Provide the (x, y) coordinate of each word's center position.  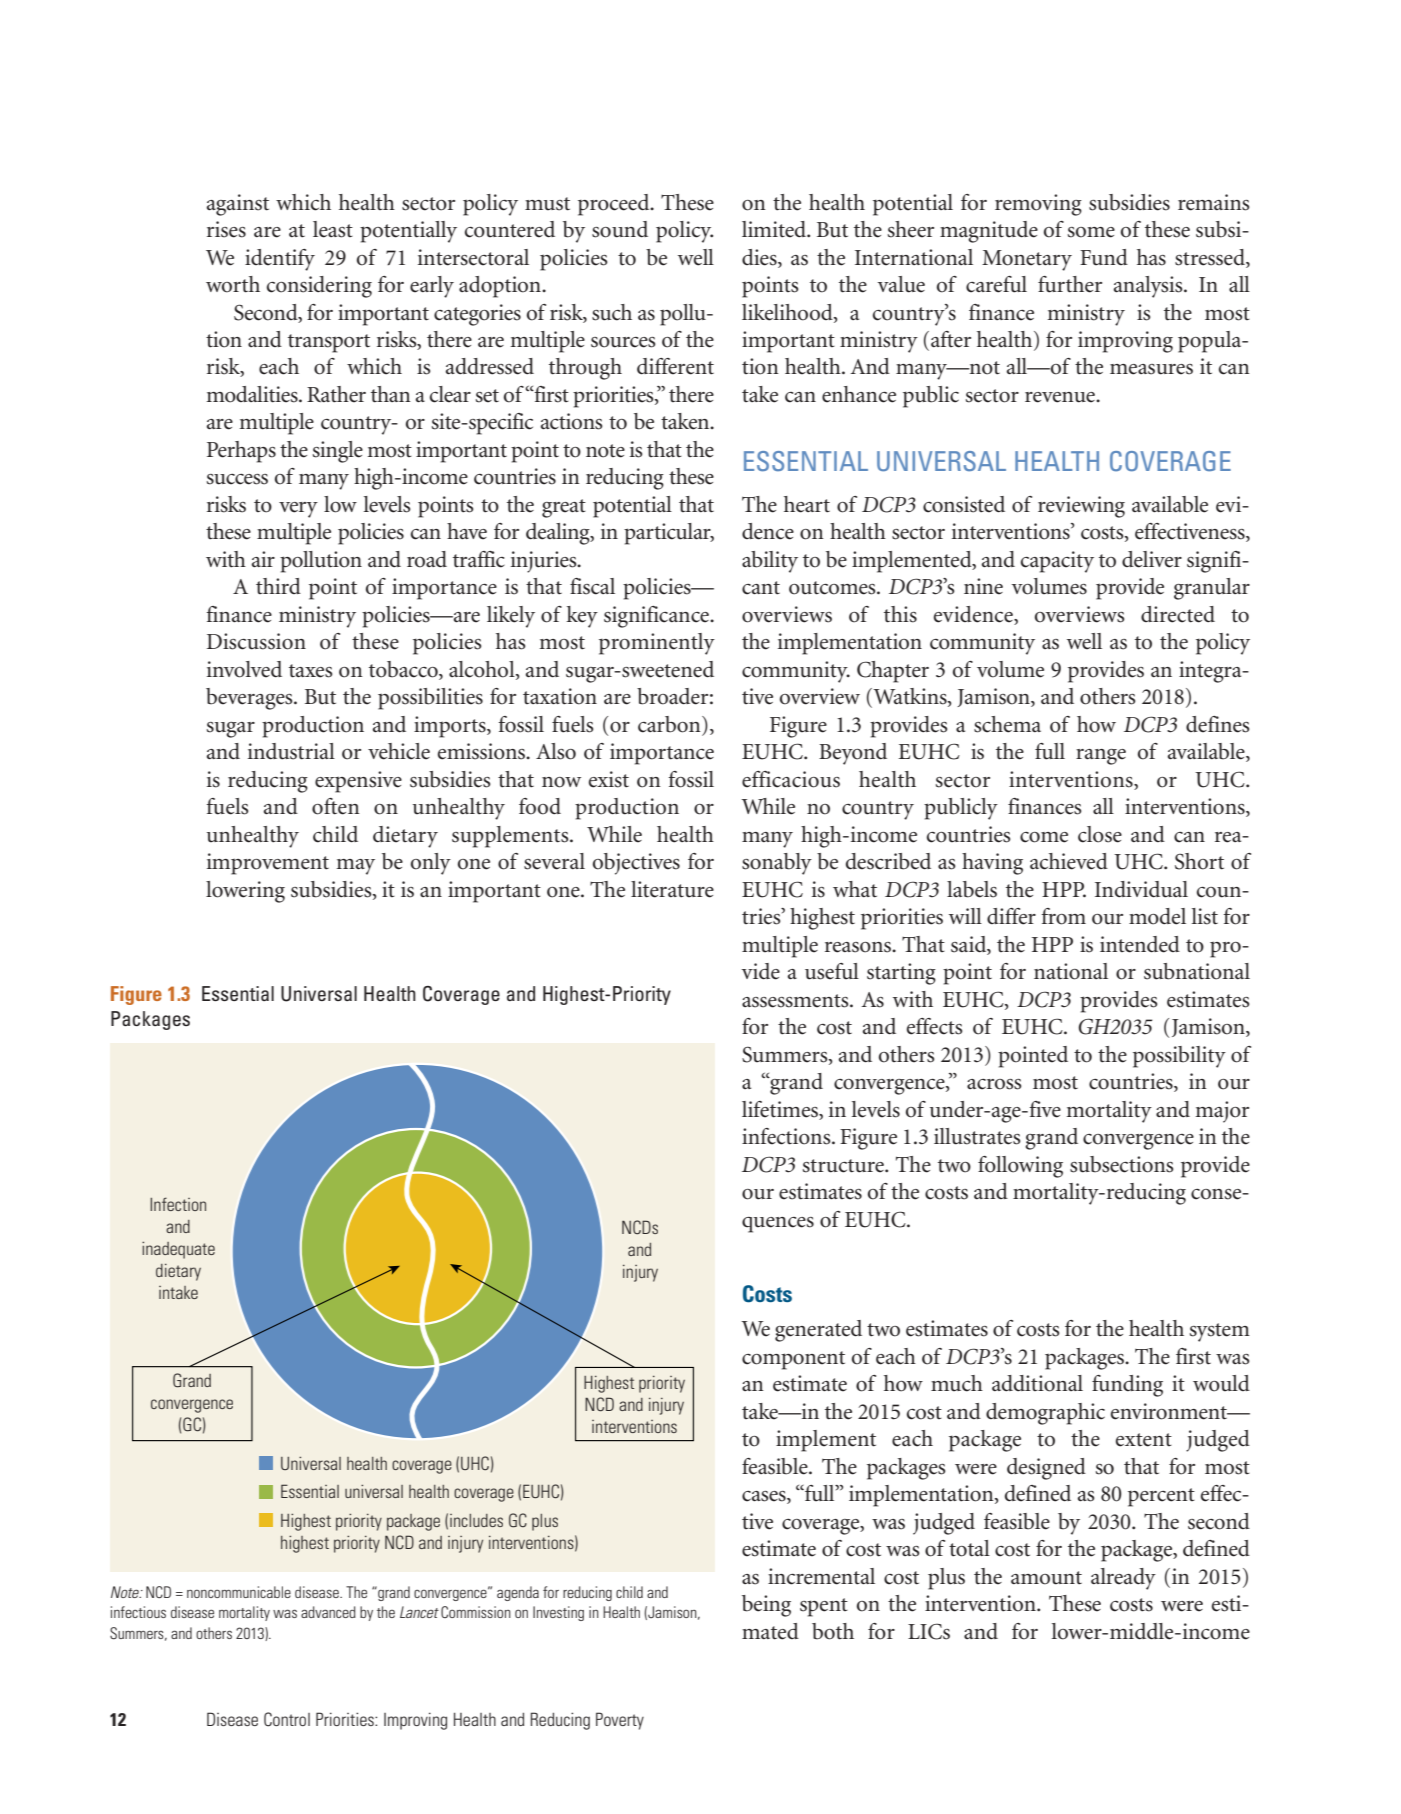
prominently (657, 644)
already (1123, 1579)
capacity (1057, 562)
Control (287, 1719)
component (793, 1360)
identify (280, 260)
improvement (268, 864)
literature (672, 889)
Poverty (620, 1721)
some (1091, 232)
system (1220, 1332)
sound (620, 229)
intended (1140, 944)
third (278, 586)
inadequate (178, 1250)
